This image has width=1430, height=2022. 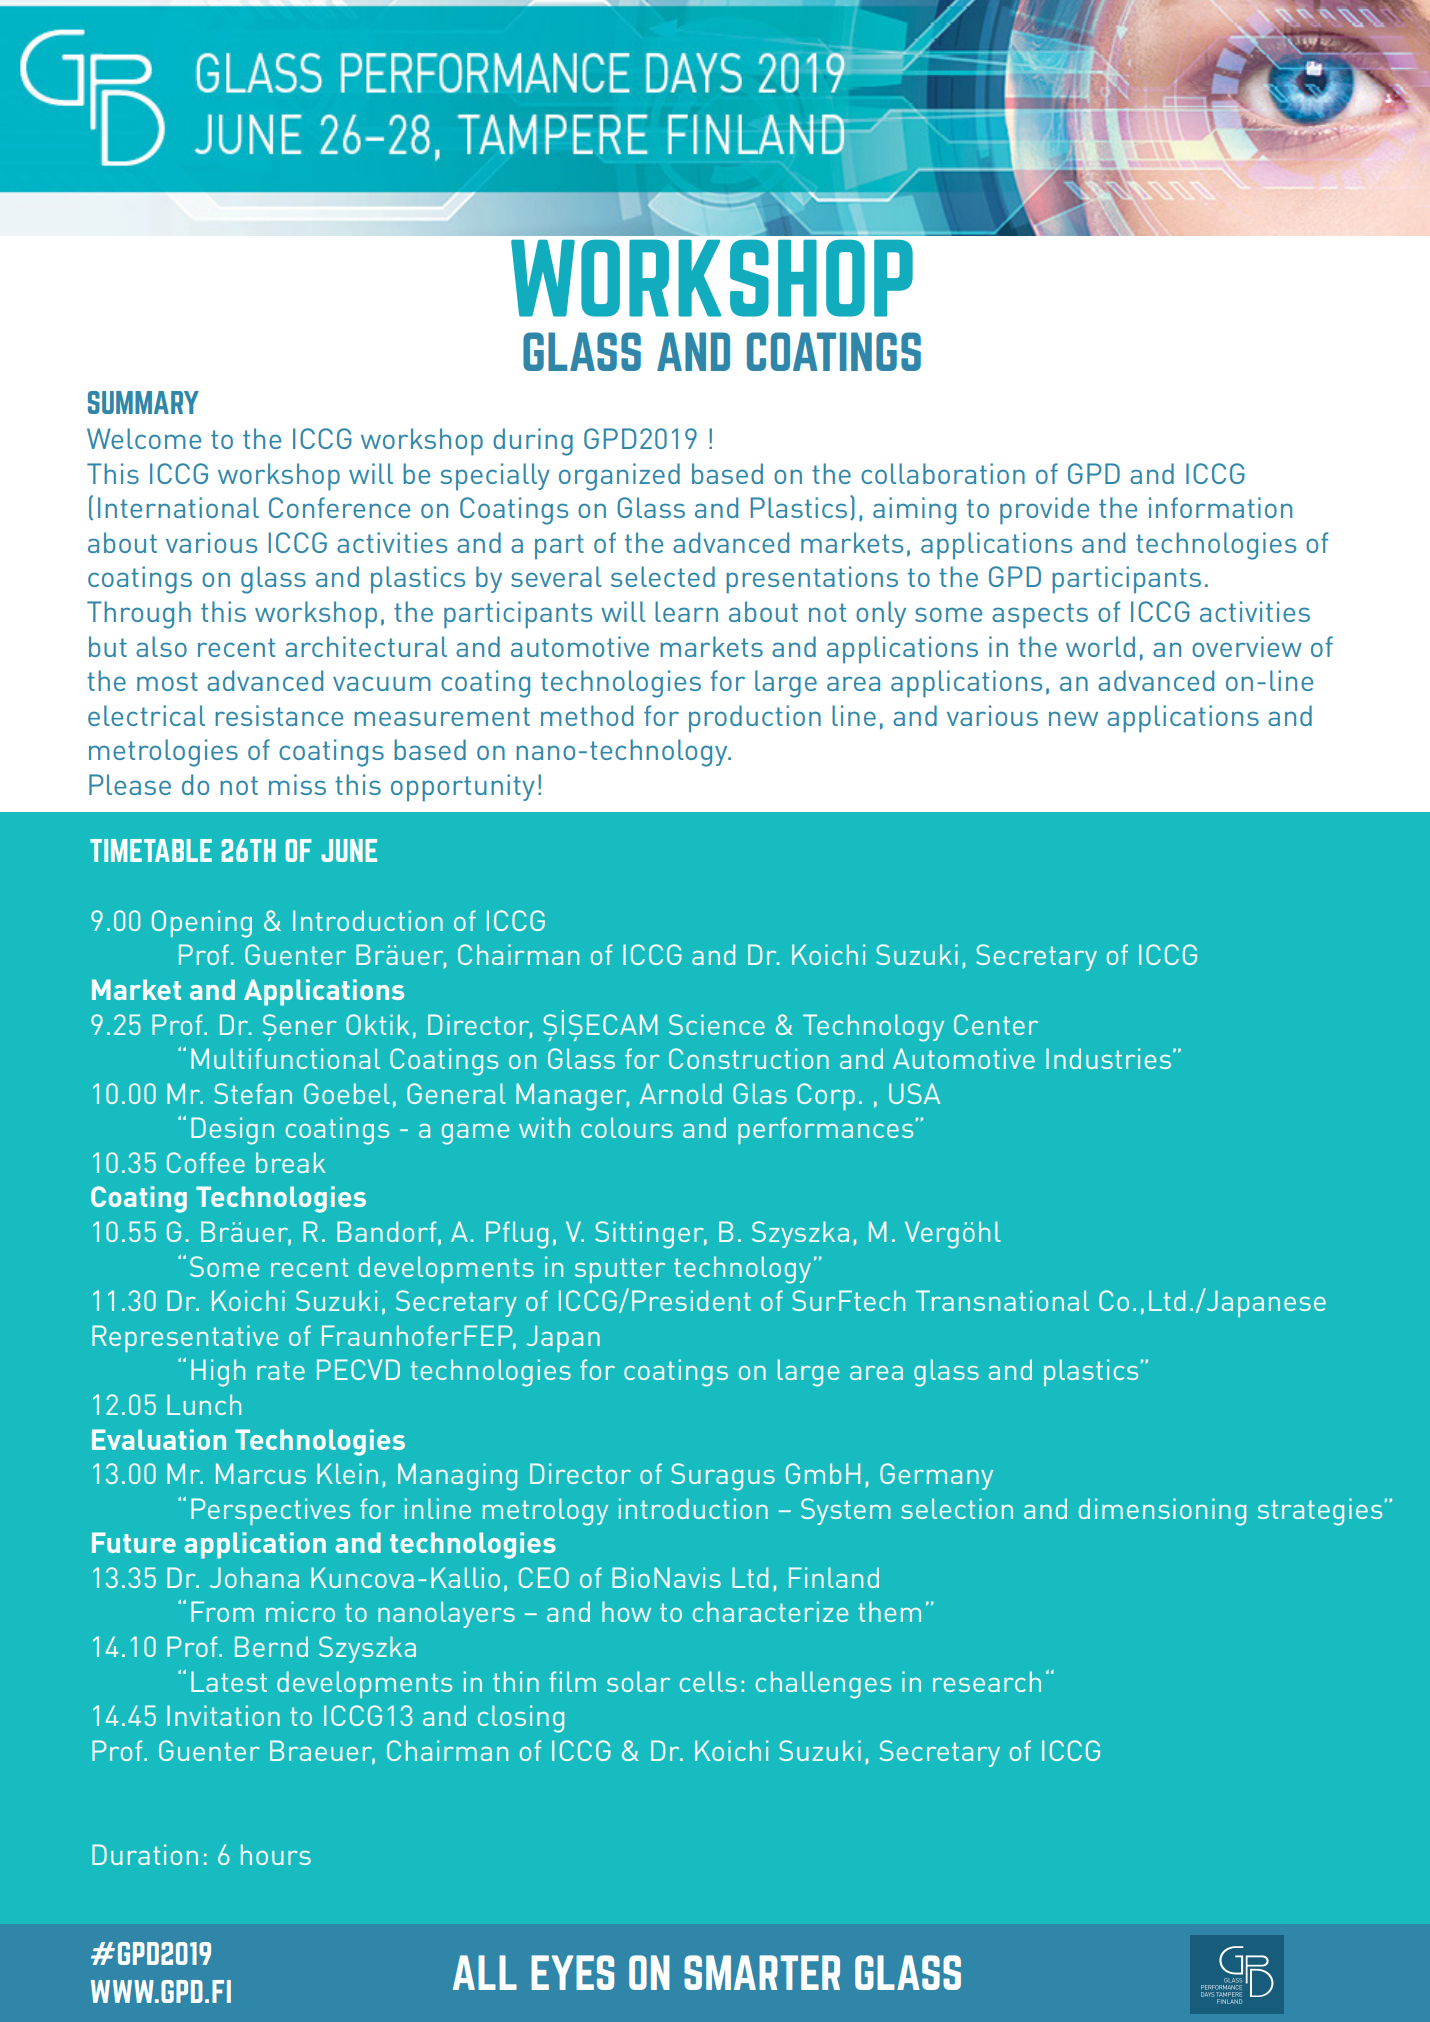 What do you see at coordinates (276, 1854) in the image?
I see `hours` at bounding box center [276, 1854].
